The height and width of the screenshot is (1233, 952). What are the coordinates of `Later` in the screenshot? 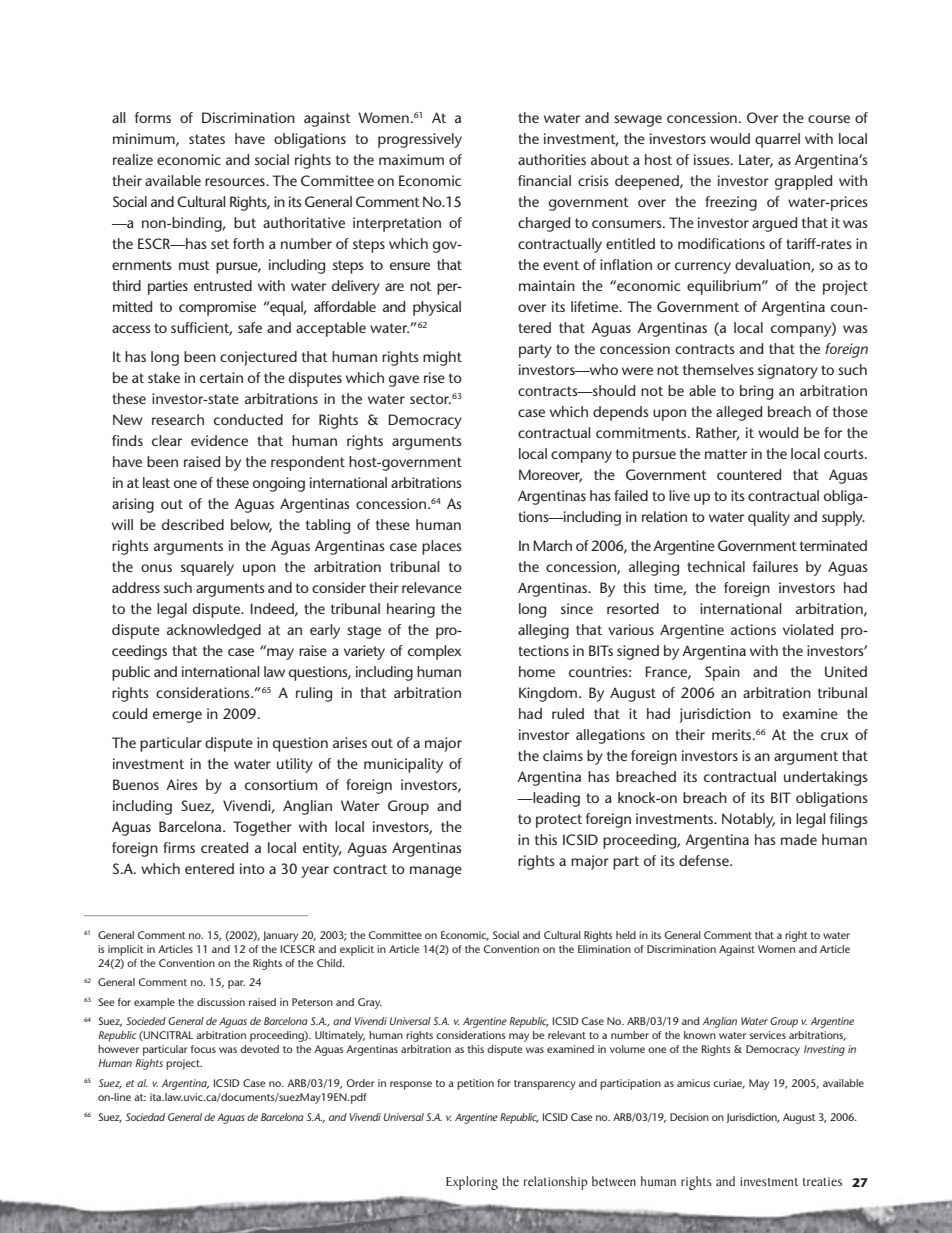 It's located at (756, 161).
